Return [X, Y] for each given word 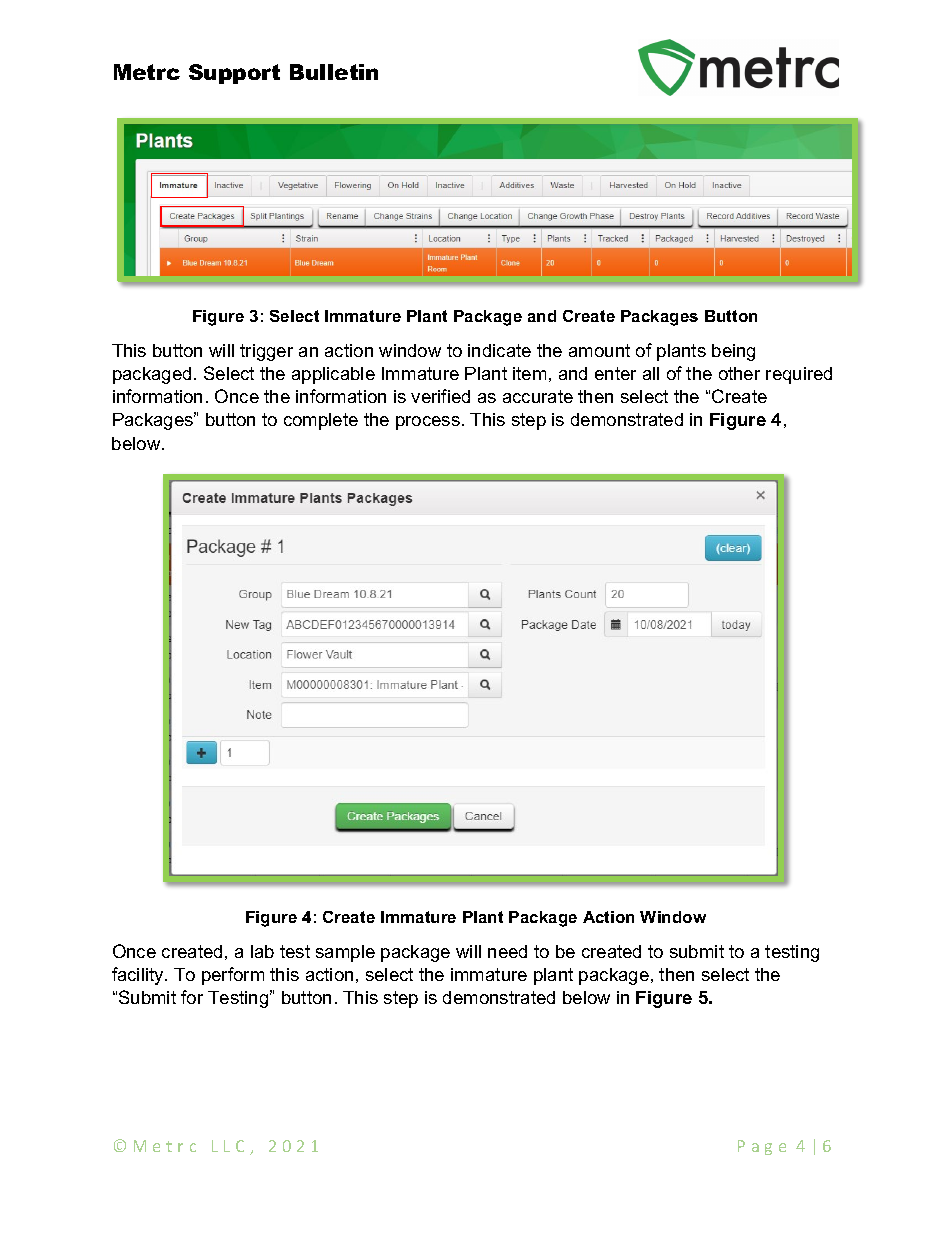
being [733, 352]
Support [234, 74]
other [739, 373]
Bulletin [334, 72]
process [428, 423]
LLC [228, 1146]
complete [321, 421]
